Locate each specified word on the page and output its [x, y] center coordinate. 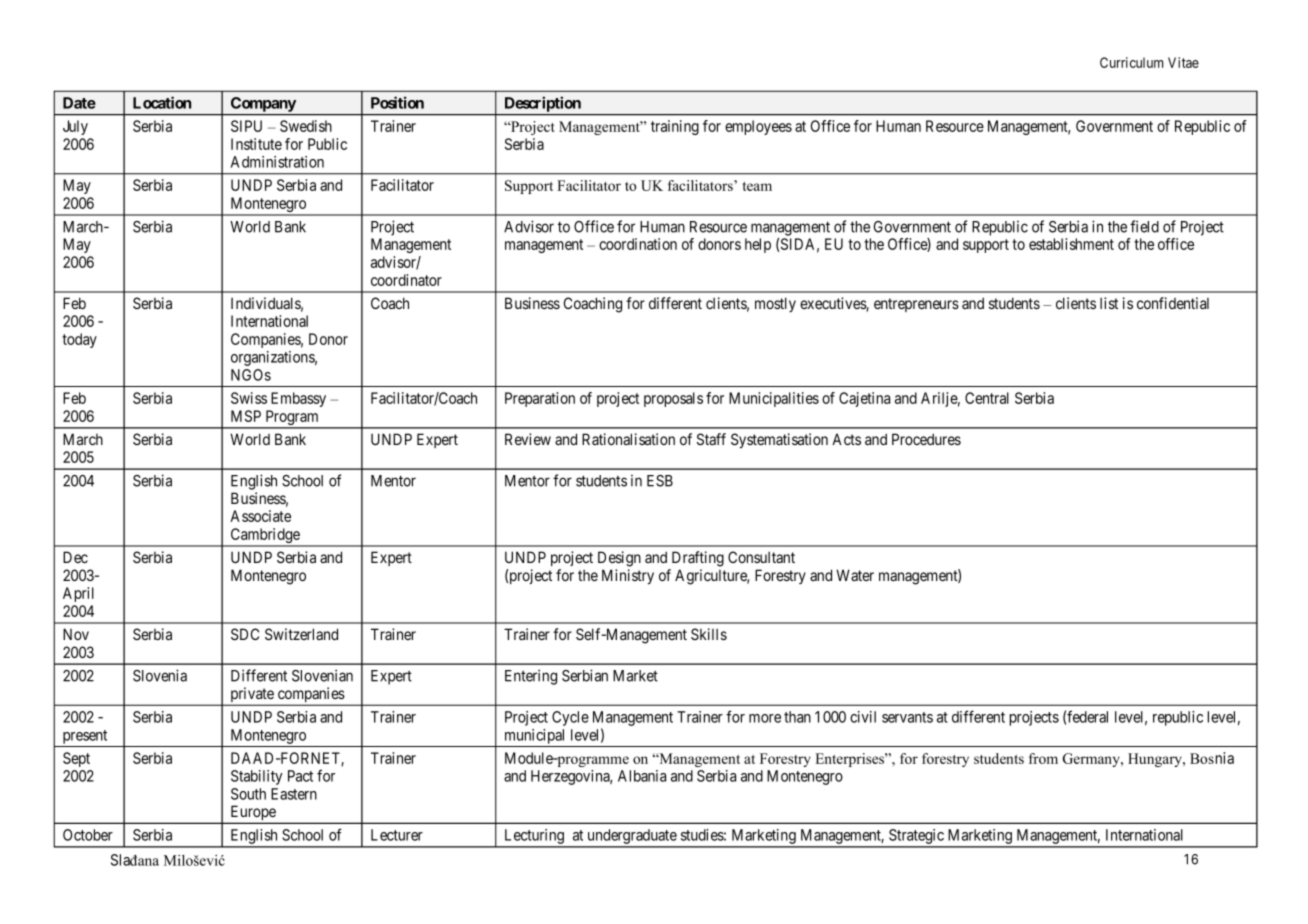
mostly [775, 304]
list [1109, 303]
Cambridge [265, 537]
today [79, 340]
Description [543, 104]
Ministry [628, 576]
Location [162, 102]
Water [855, 575]
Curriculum [1131, 62]
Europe [253, 814]
